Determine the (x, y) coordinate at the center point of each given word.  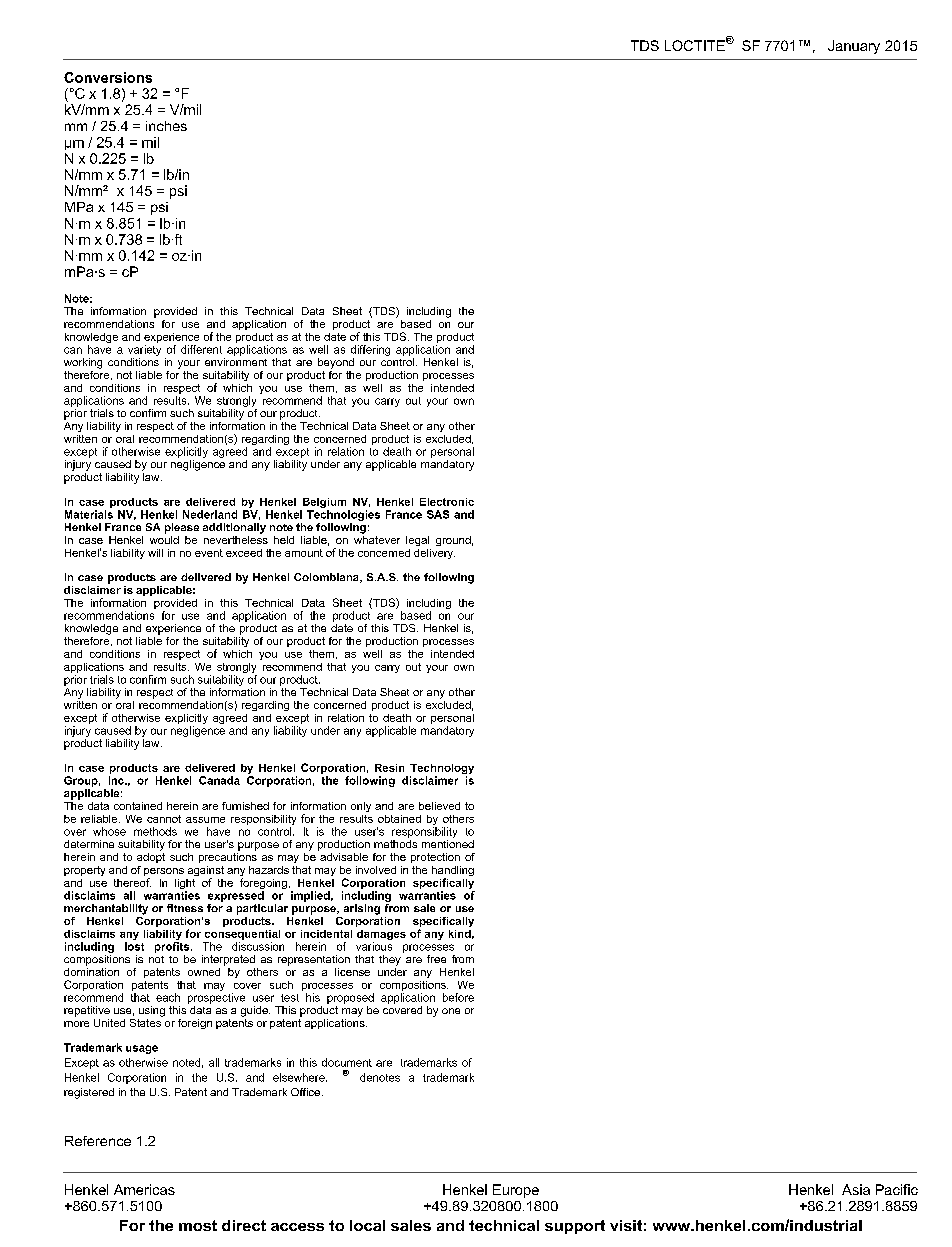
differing (370, 350)
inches (166, 126)
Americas (144, 1189)
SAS (438, 514)
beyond (336, 363)
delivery (434, 554)
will (155, 553)
